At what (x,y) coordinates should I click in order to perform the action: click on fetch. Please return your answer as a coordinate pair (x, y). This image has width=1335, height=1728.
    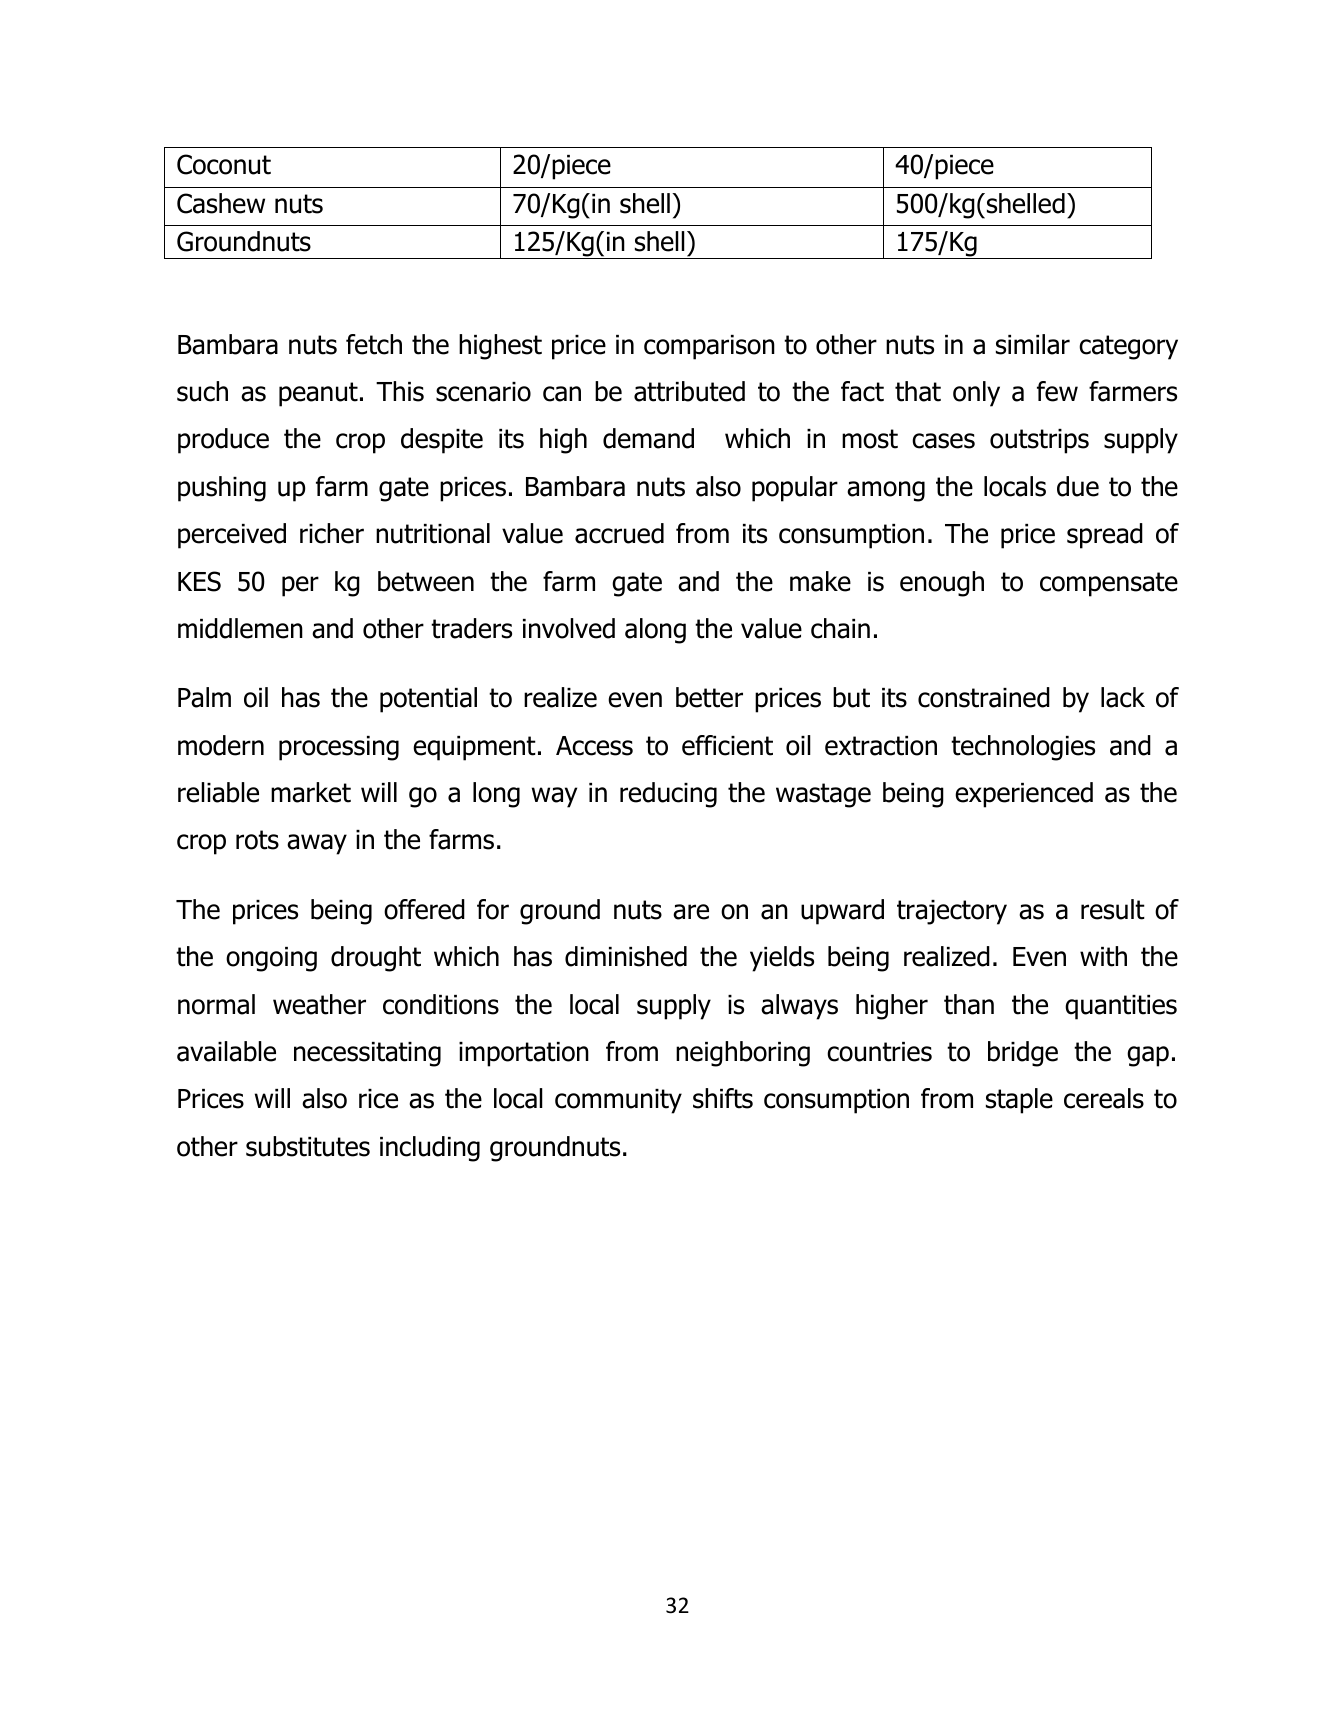
    Looking at the image, I should click on (374, 344).
